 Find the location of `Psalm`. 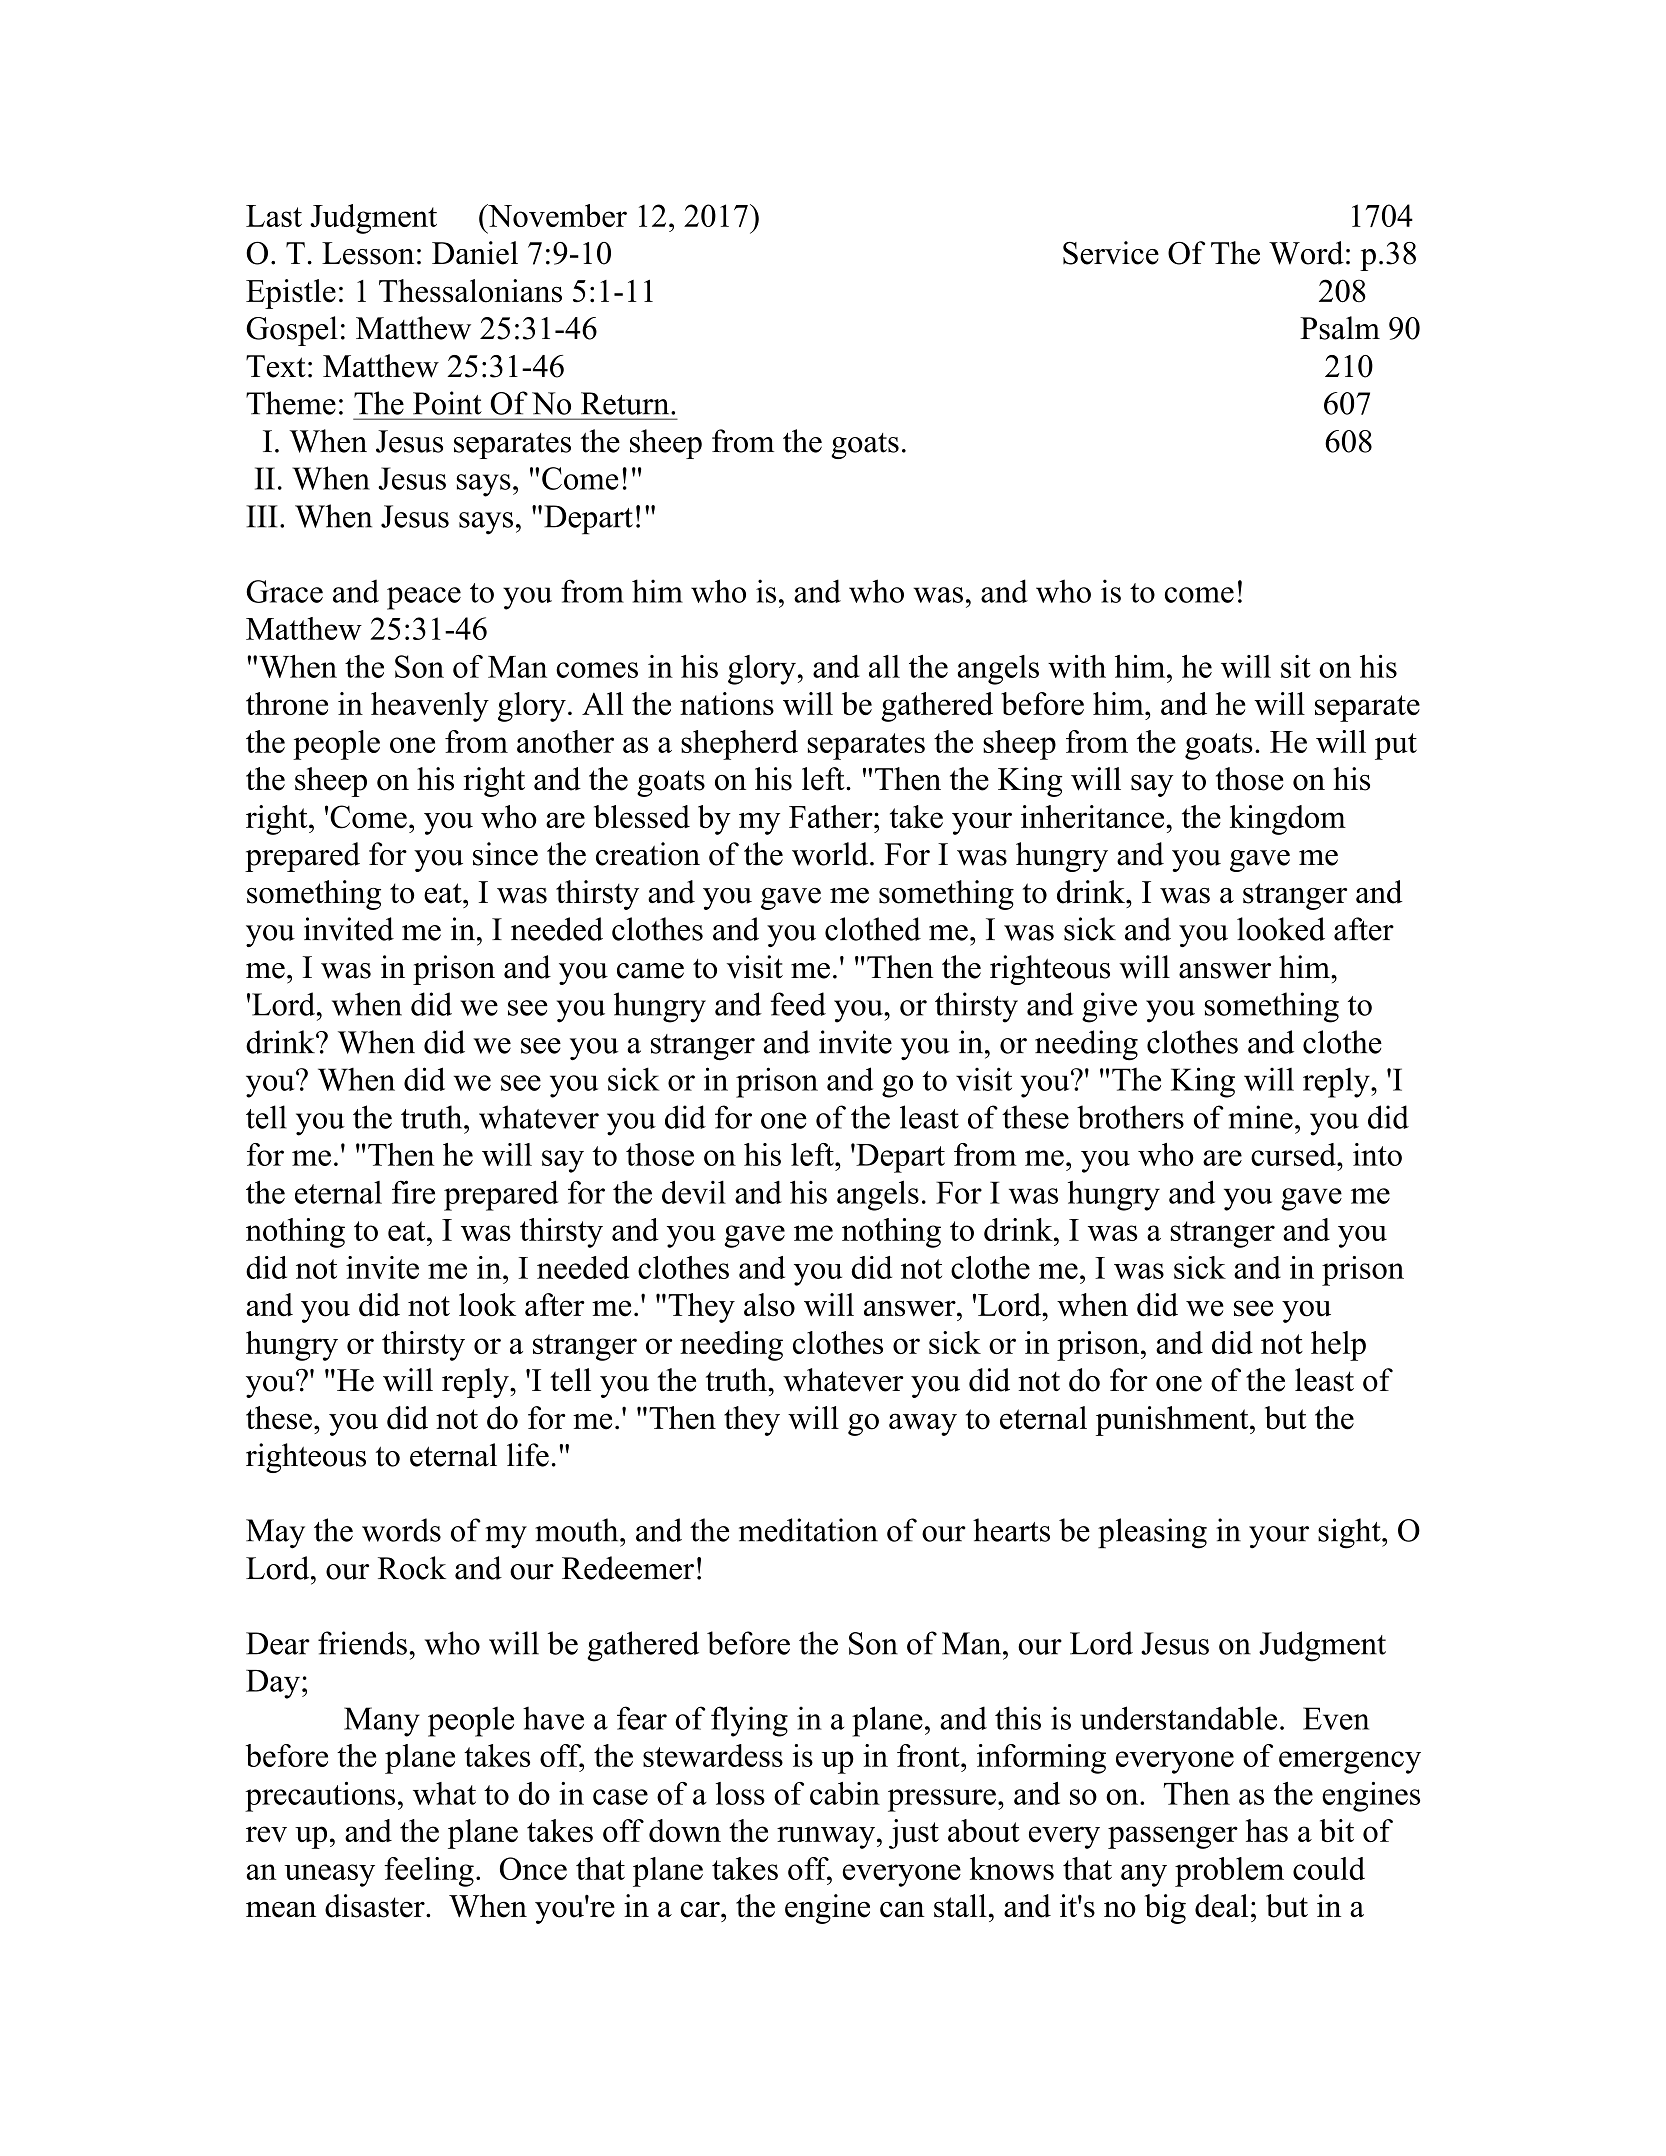

Psalm is located at coordinates (1340, 328).
